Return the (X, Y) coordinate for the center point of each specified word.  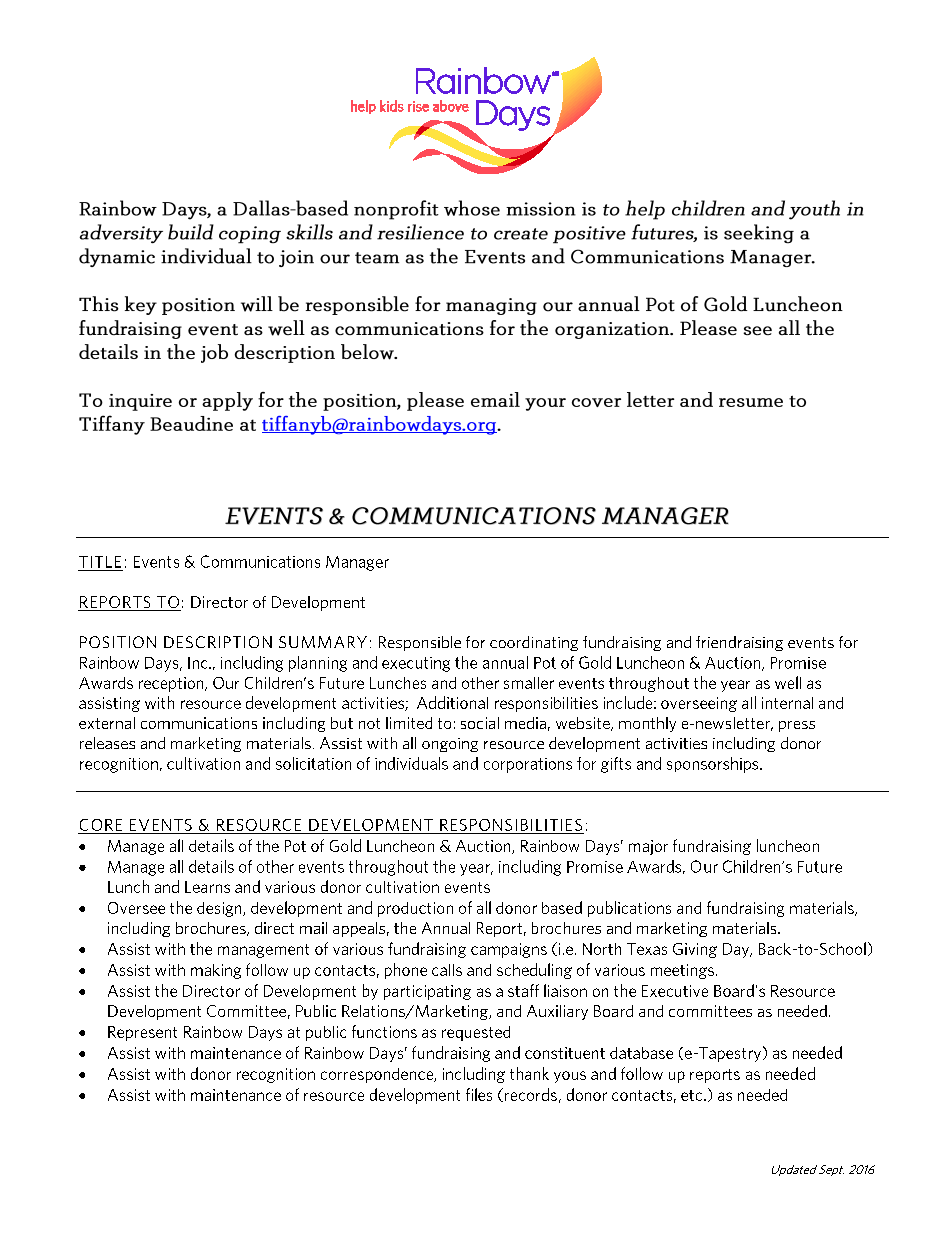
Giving (695, 950)
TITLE (100, 562)
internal (787, 703)
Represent (142, 1033)
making (216, 971)
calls (447, 970)
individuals (411, 763)
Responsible (420, 643)
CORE (101, 825)
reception (172, 684)
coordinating (534, 643)
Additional (452, 702)
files (479, 1094)
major (648, 847)
